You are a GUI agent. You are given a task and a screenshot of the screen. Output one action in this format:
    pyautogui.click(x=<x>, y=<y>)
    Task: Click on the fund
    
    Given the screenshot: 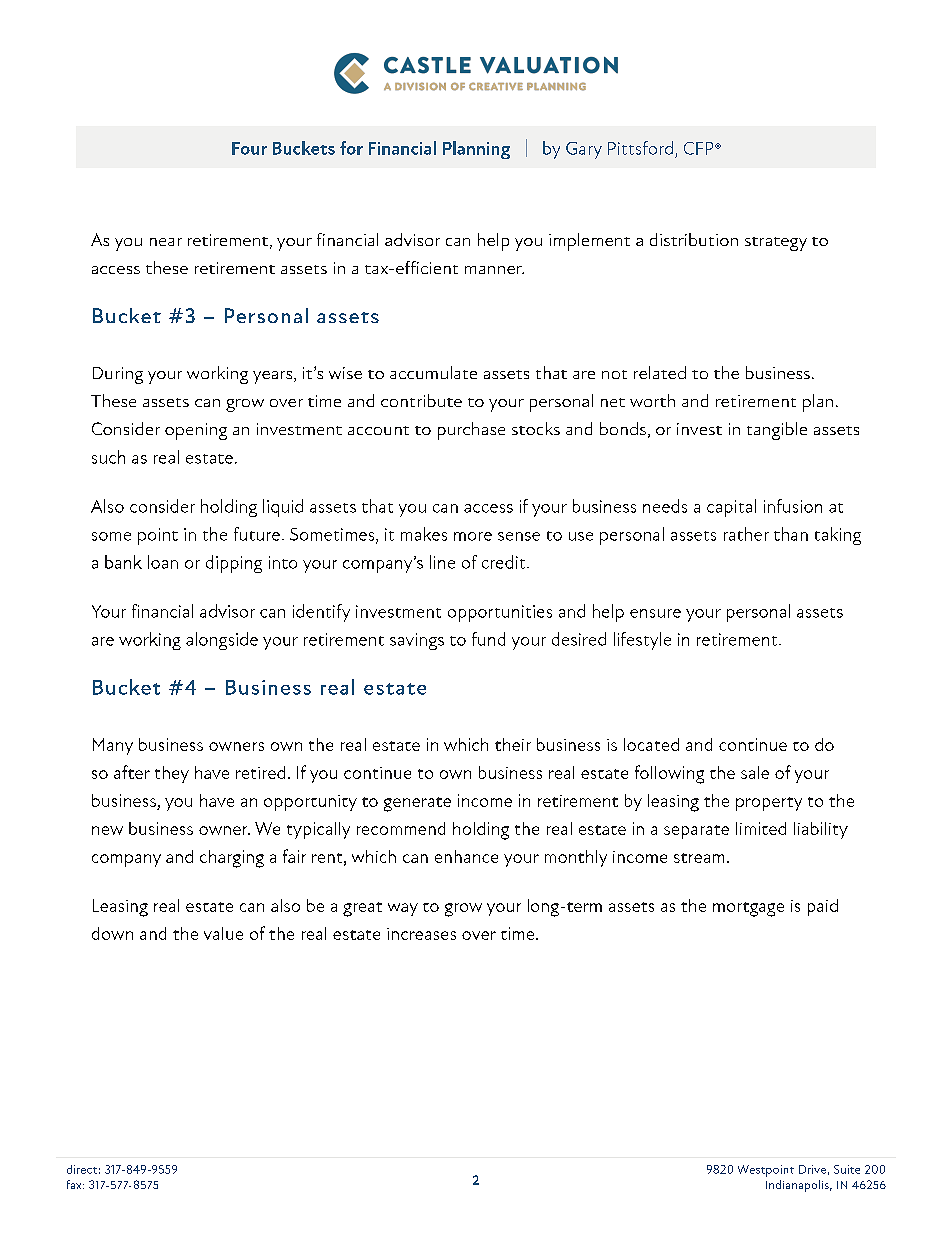 What is the action you would take?
    pyautogui.click(x=488, y=639)
